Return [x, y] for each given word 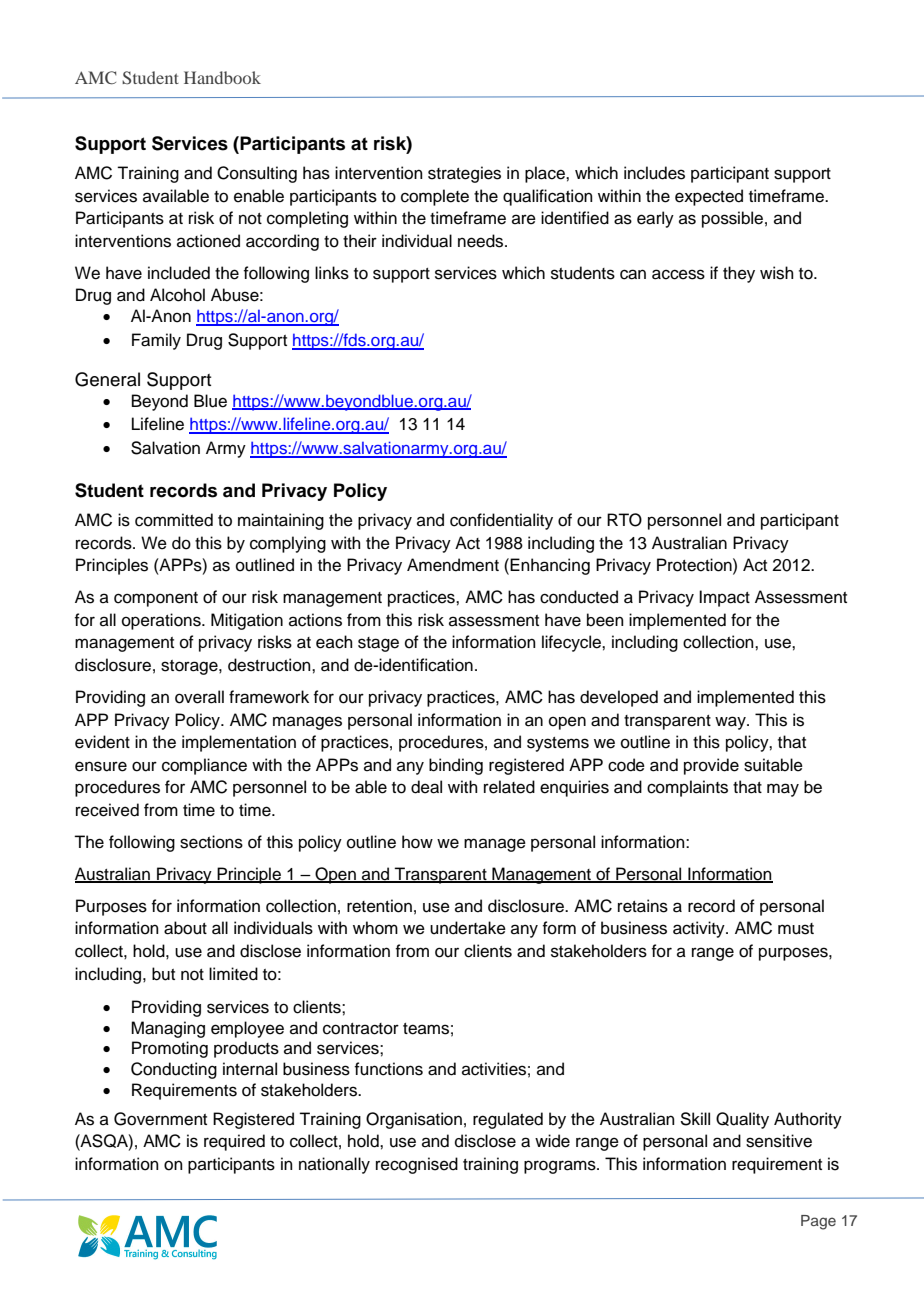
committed [174, 520]
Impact [724, 598]
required [234, 1142]
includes [654, 173]
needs [482, 241]
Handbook [222, 77]
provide [711, 766]
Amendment [453, 565]
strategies [464, 174]
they [739, 274]
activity [700, 929]
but [163, 974]
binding [456, 766]
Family [156, 341]
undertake [468, 928]
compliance [204, 766]
